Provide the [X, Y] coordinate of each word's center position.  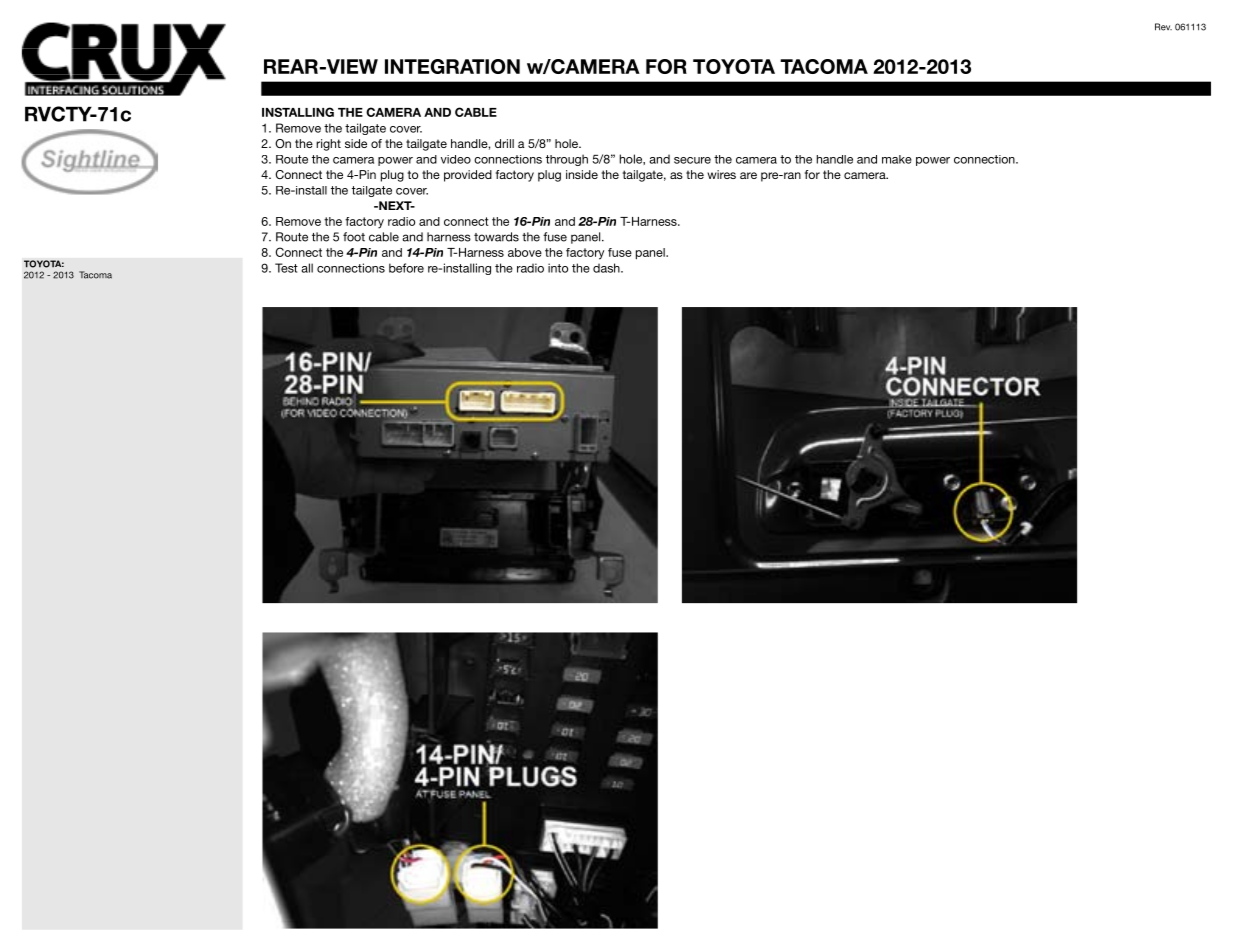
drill [504, 143]
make [897, 159]
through [567, 160]
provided [468, 176]
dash [607, 268]
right [328, 145]
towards [496, 237]
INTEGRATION [452, 66]
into [558, 268]
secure [692, 160]
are [748, 175]
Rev [1163, 27]
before [406, 268]
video [456, 159]
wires [721, 174]
